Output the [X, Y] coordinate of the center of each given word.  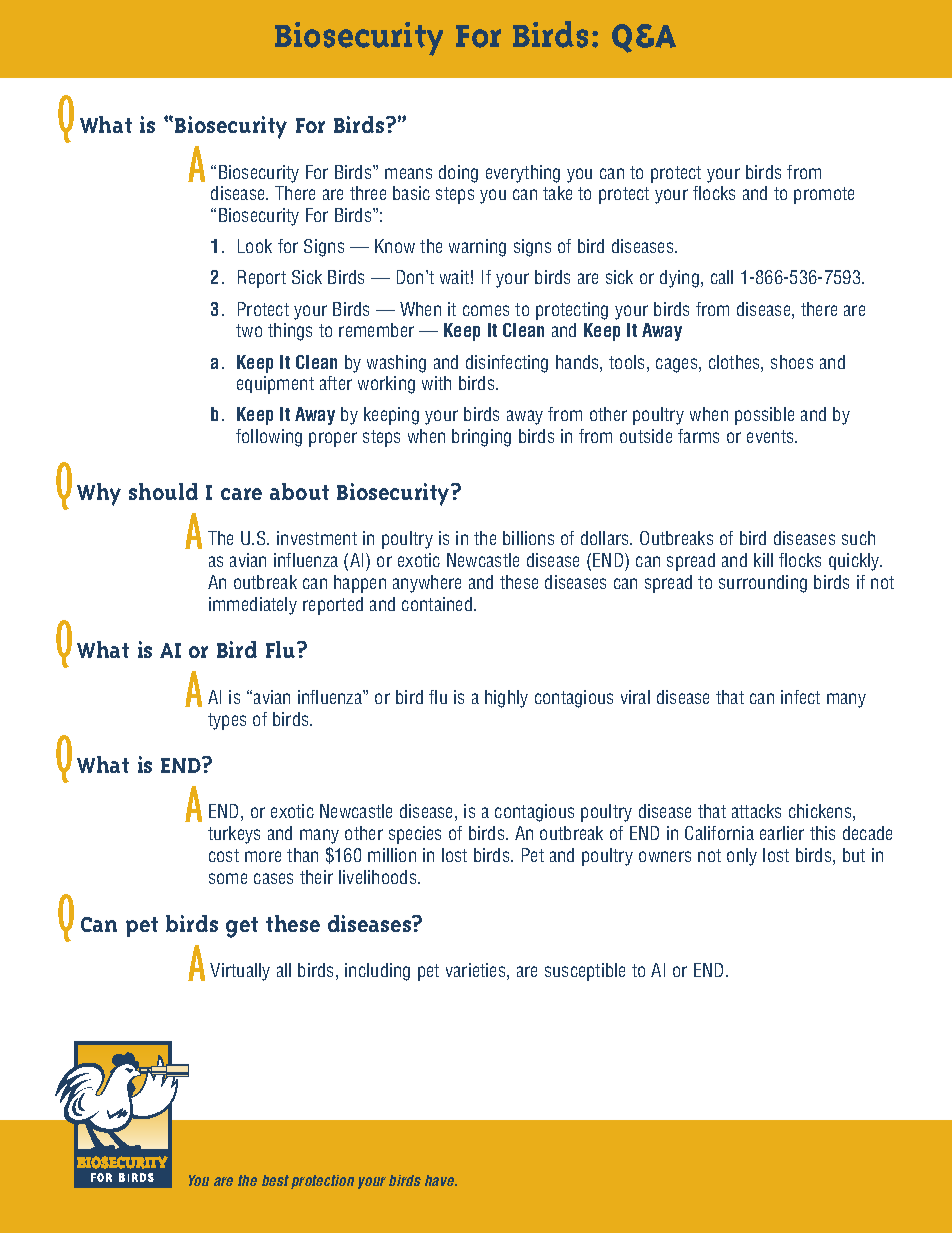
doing [458, 174]
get [242, 927]
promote [824, 195]
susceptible [585, 972]
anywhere [427, 584]
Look [255, 246]
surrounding [763, 584]
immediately [253, 606]
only [742, 857]
